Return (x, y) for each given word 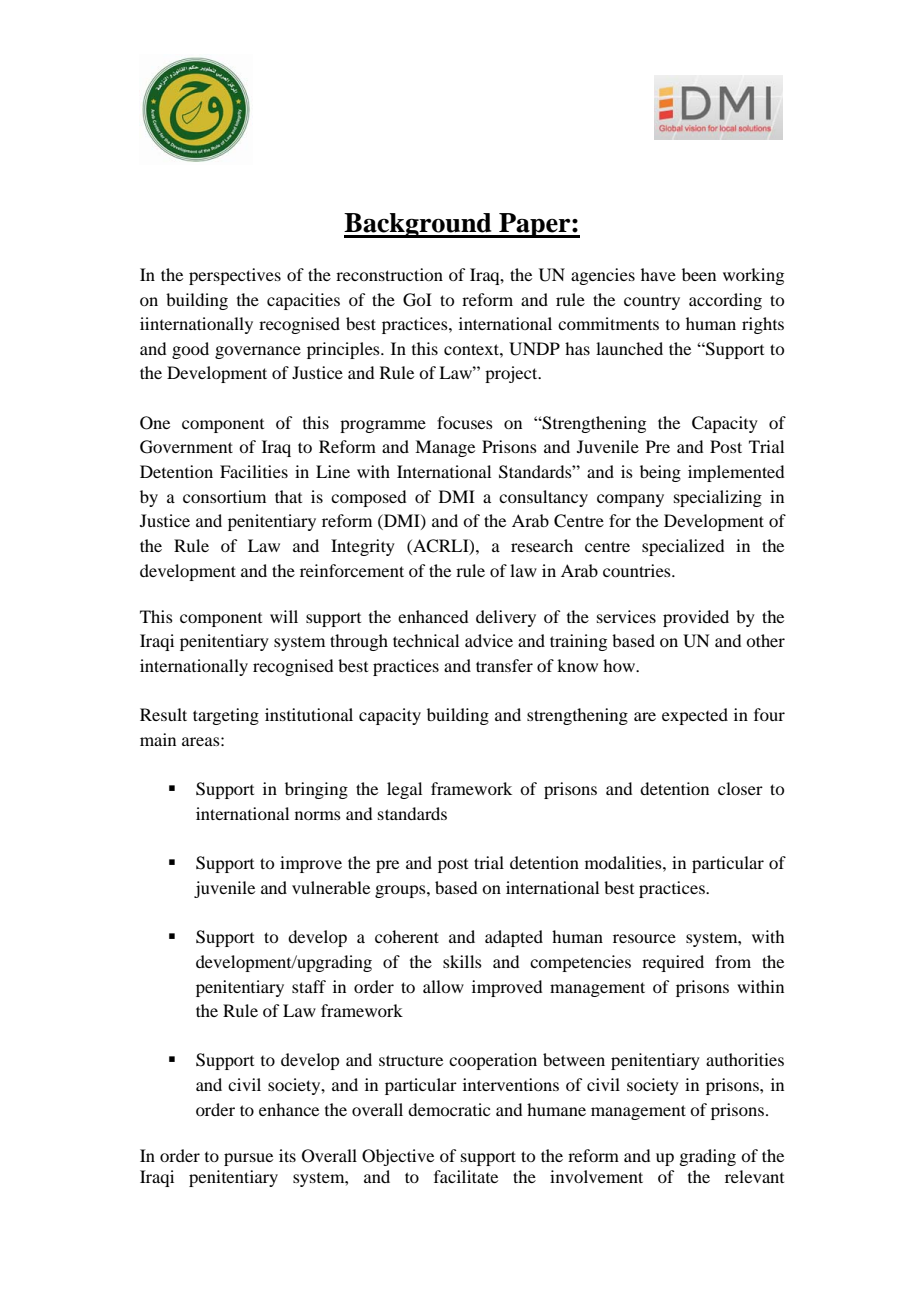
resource (644, 938)
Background (419, 225)
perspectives (235, 276)
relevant (754, 1176)
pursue (248, 1159)
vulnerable (331, 887)
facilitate (466, 1176)
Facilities (254, 471)
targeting (226, 716)
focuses (465, 422)
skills (462, 961)
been (699, 274)
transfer (504, 665)
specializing (718, 498)
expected (695, 716)
